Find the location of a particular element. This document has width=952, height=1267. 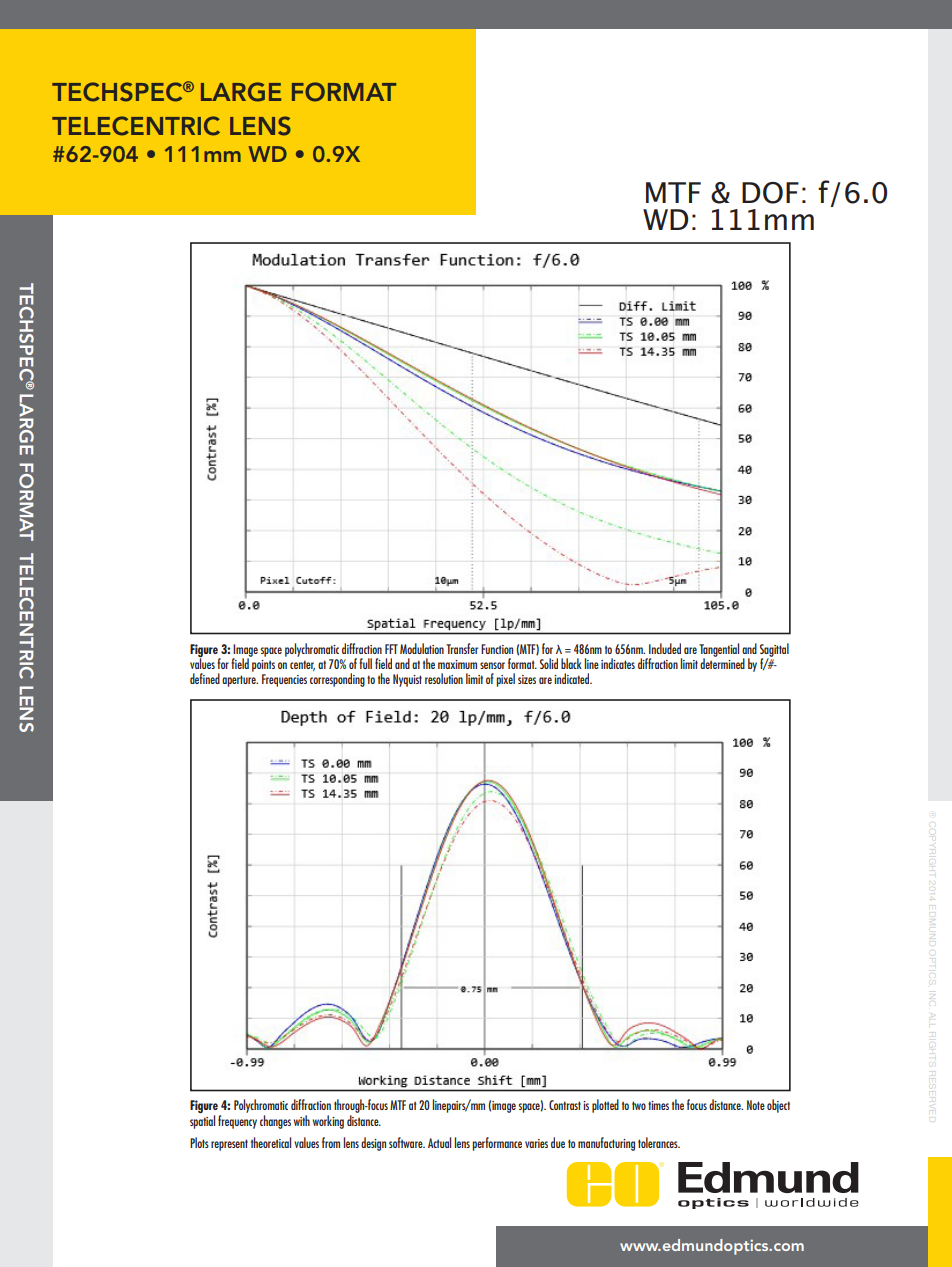

Frequencies is located at coordinates (284, 680).
